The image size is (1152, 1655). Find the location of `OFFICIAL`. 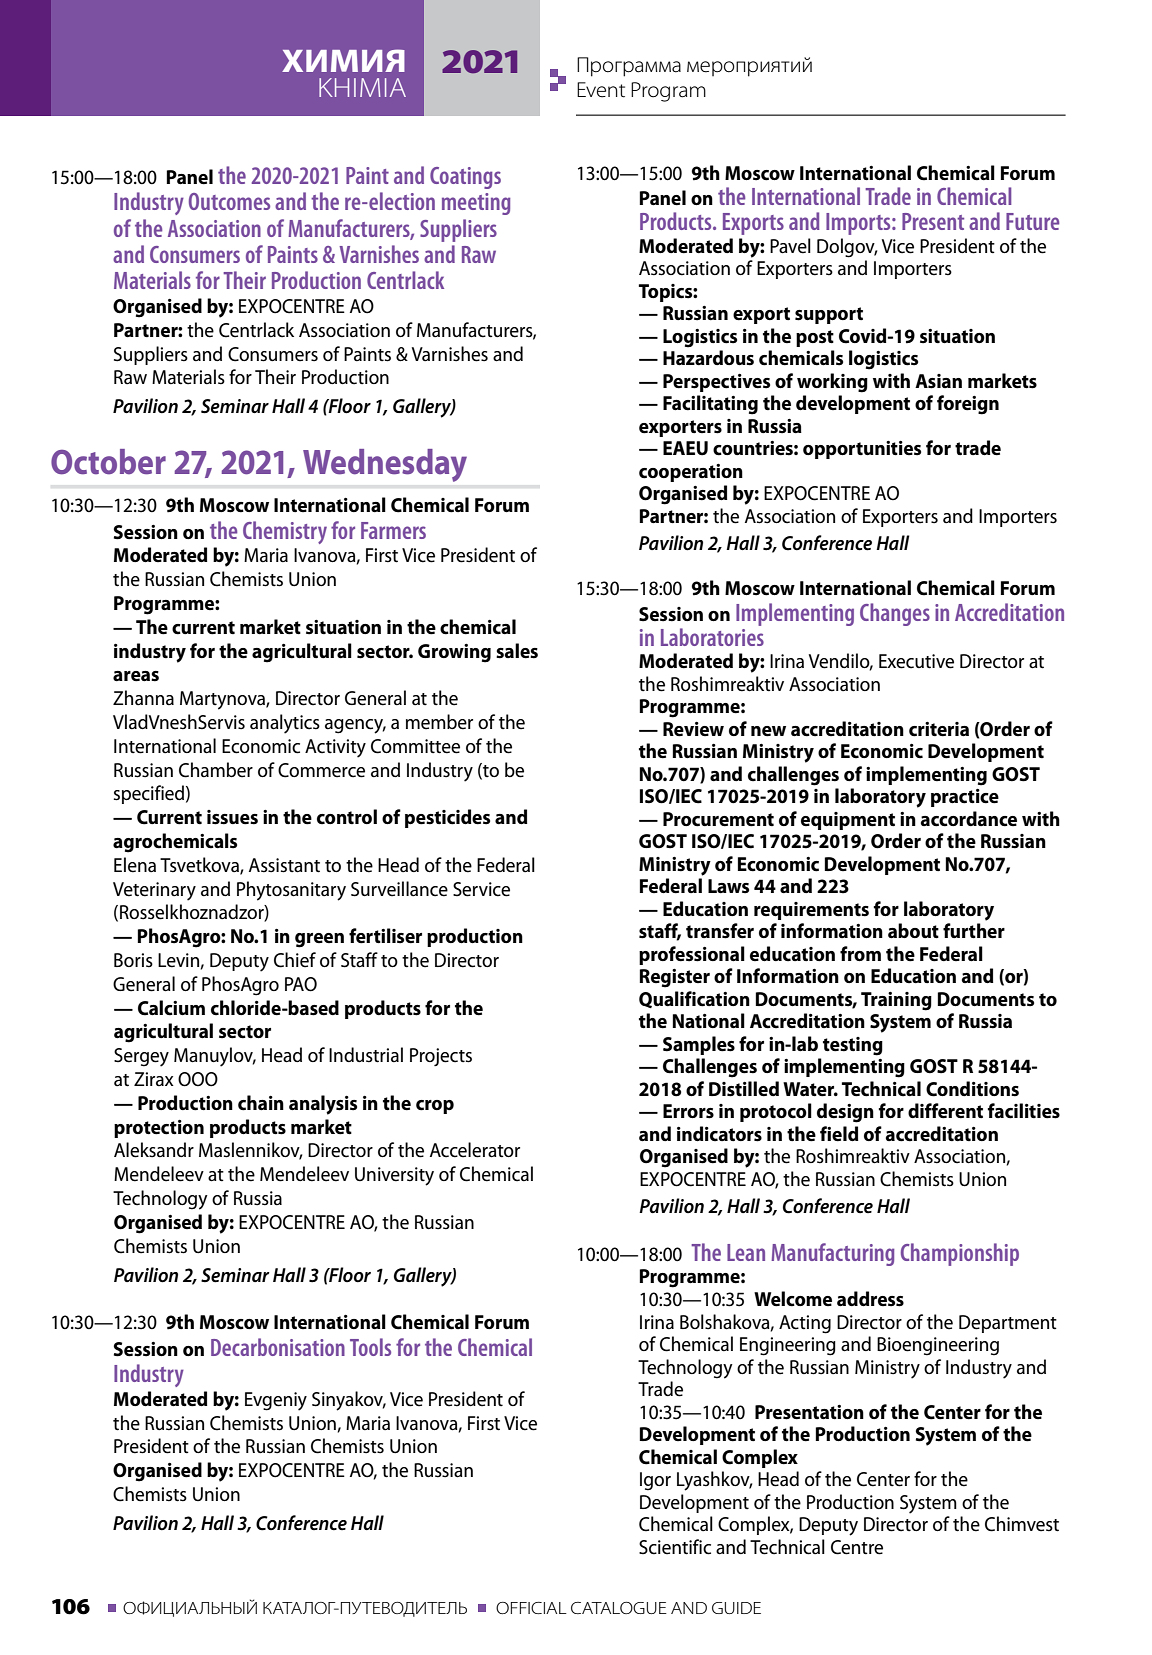

OFFICIAL is located at coordinates (531, 1608).
